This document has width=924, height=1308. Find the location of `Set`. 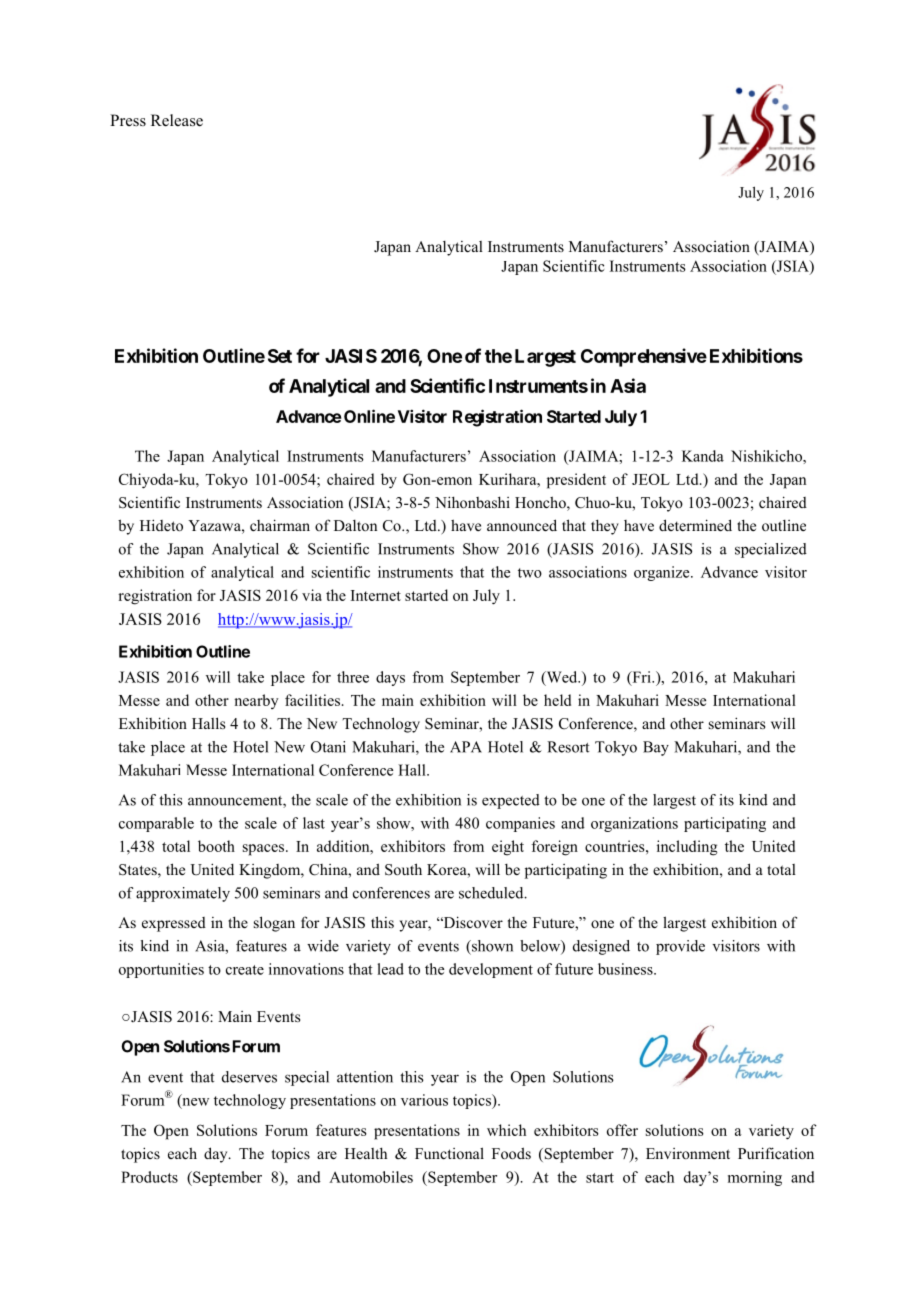

Set is located at coordinates (280, 356).
